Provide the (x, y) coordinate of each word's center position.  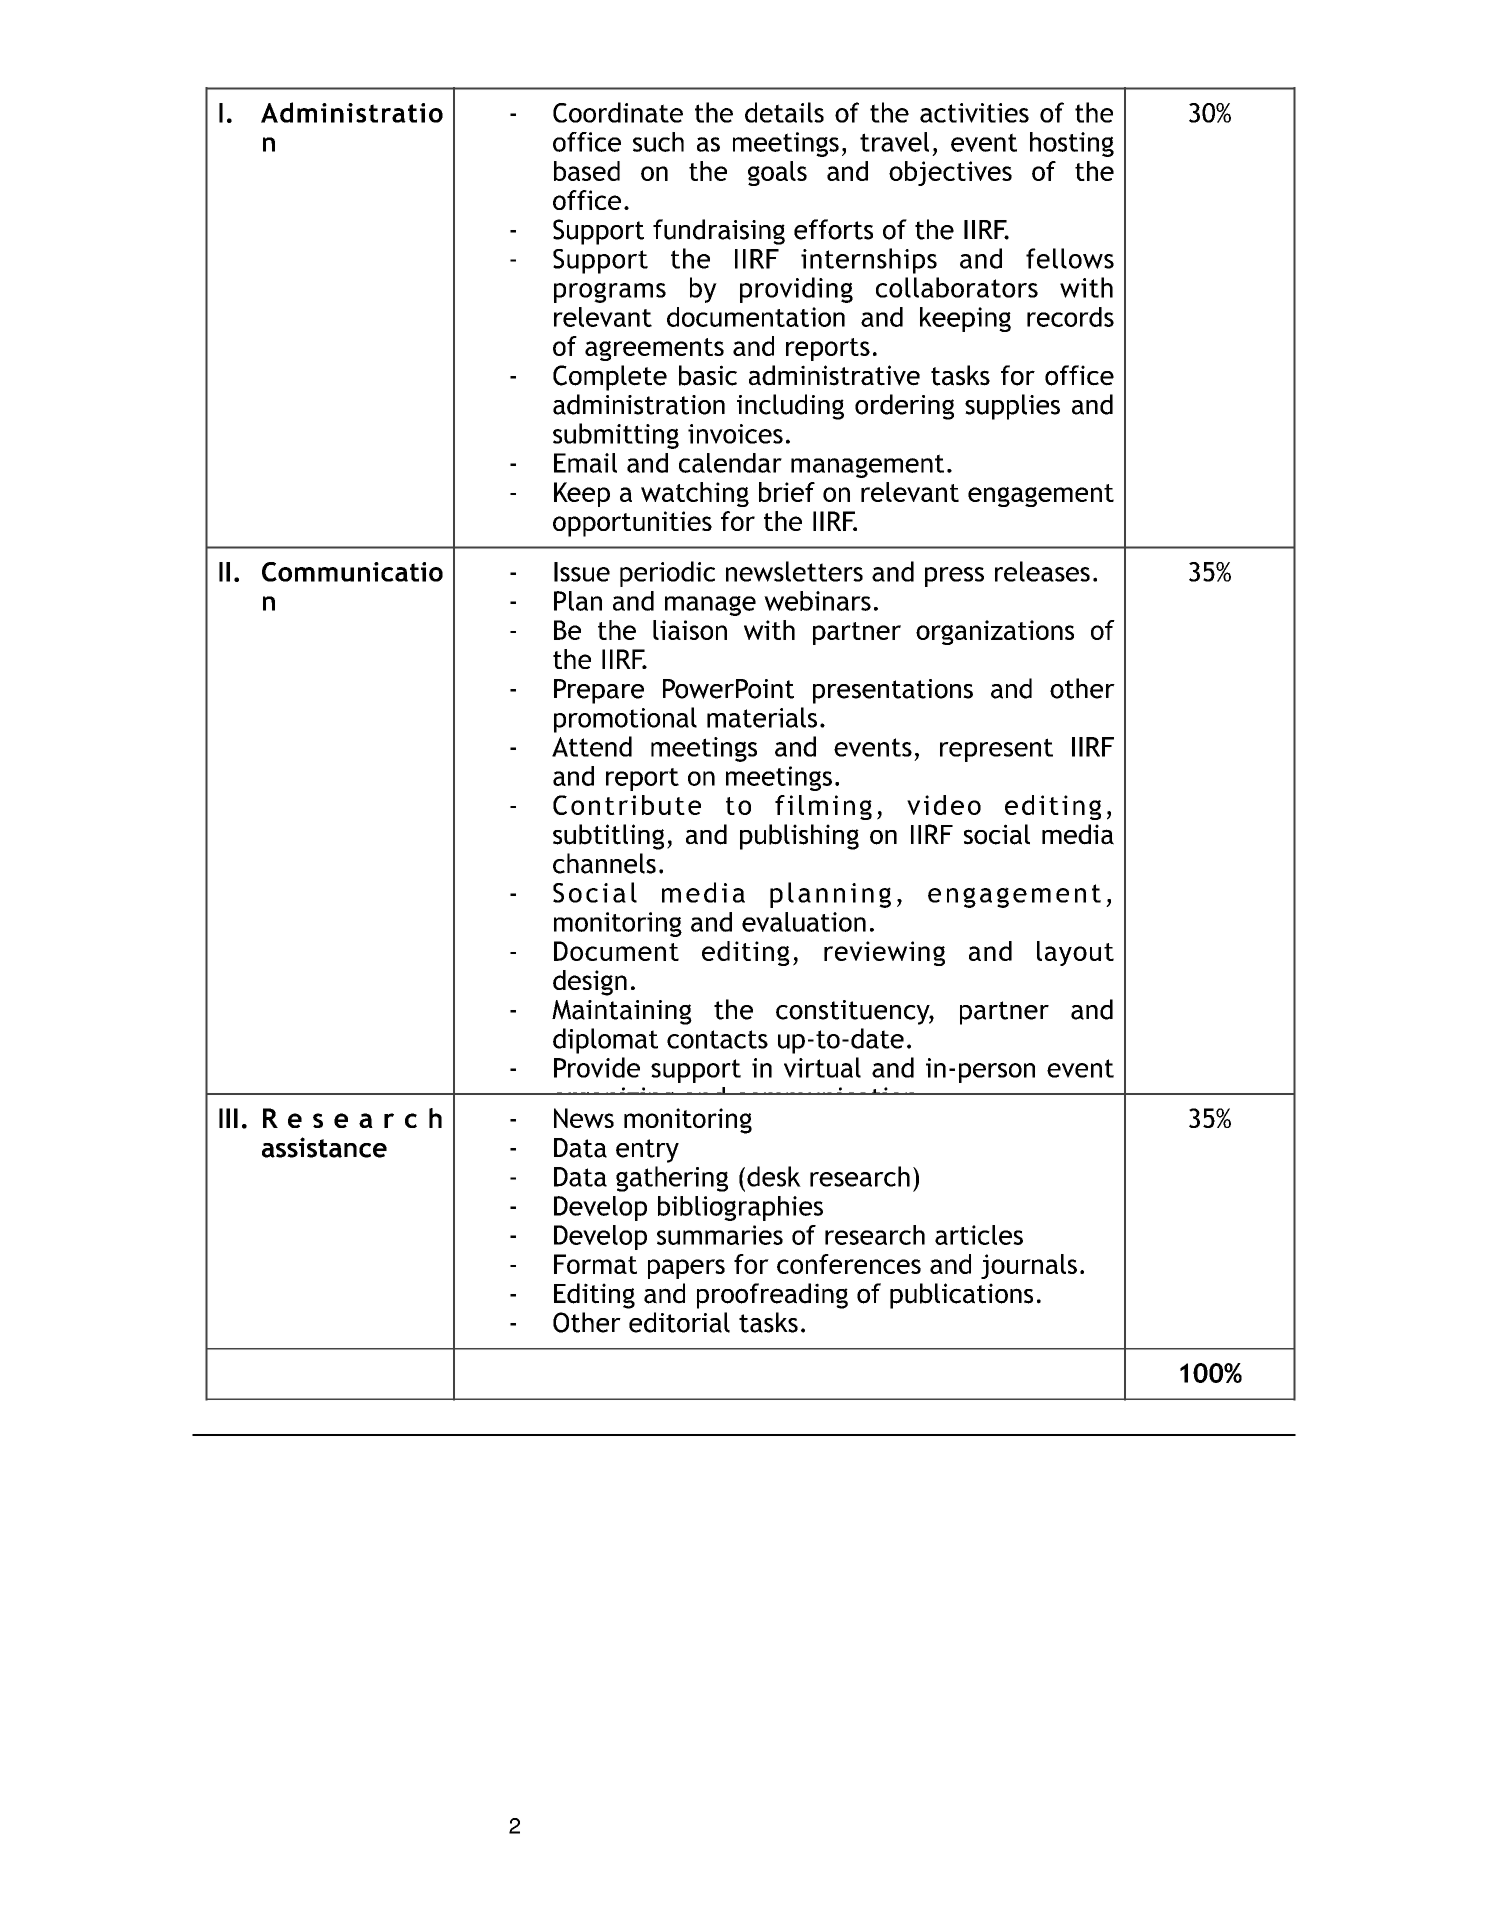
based (587, 171)
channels (604, 863)
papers (686, 1269)
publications (961, 1296)
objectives (950, 173)
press (954, 577)
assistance (324, 1147)
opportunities (632, 524)
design (590, 983)
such (658, 142)
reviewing (884, 953)
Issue (582, 572)
